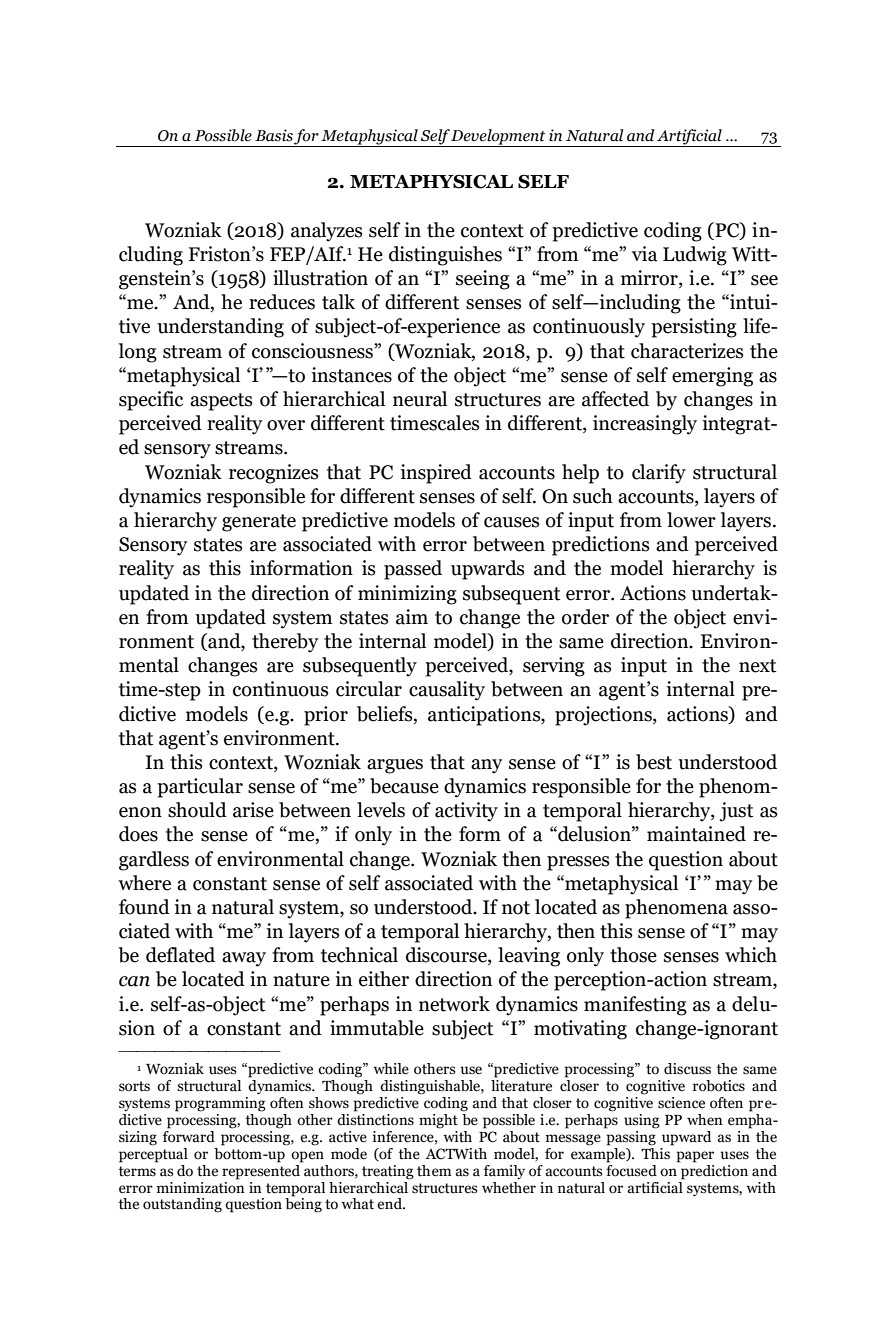 The width and height of the screenshot is (896, 1318). What do you see at coordinates (274, 135) in the screenshot?
I see `Basis` at bounding box center [274, 135].
